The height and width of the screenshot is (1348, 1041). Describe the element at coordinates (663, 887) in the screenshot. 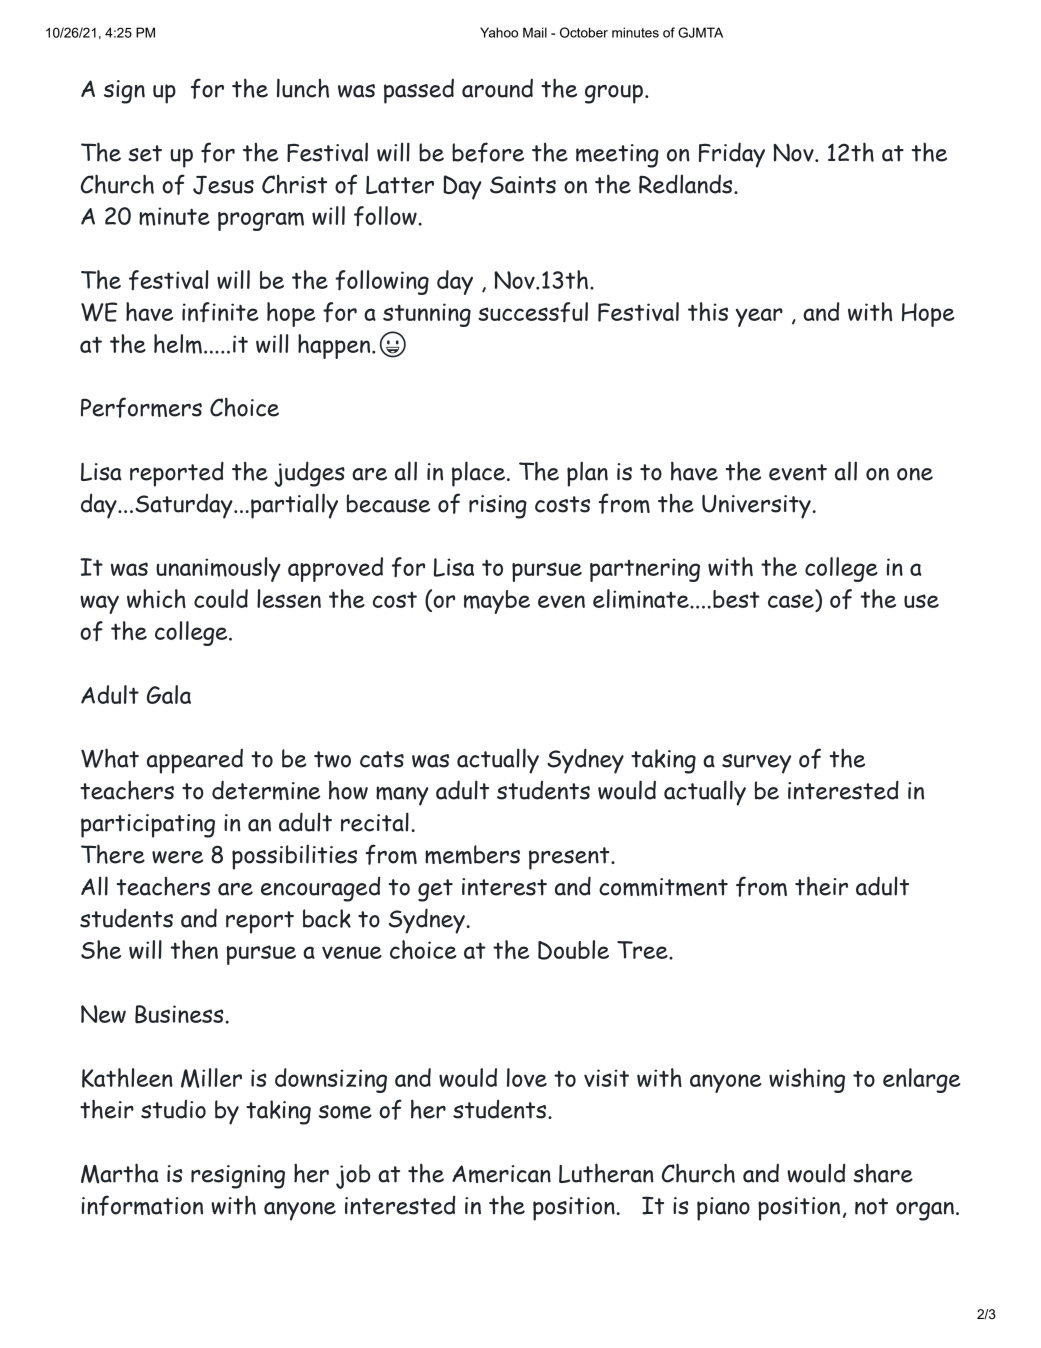

I see `commitment` at that location.
